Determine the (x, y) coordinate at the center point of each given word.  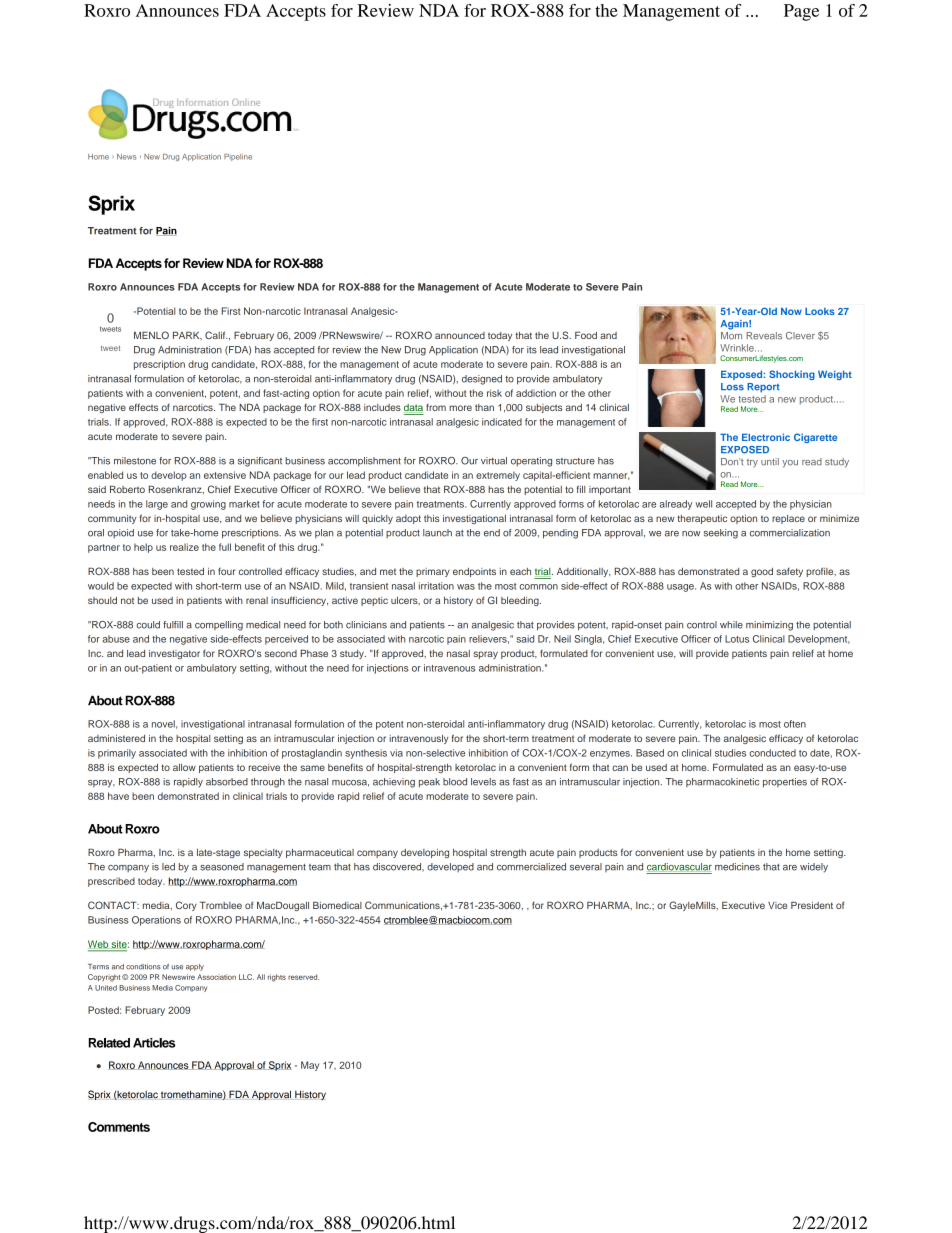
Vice (777, 905)
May (310, 1066)
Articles (154, 1043)
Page (801, 12)
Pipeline (238, 157)
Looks (820, 311)
